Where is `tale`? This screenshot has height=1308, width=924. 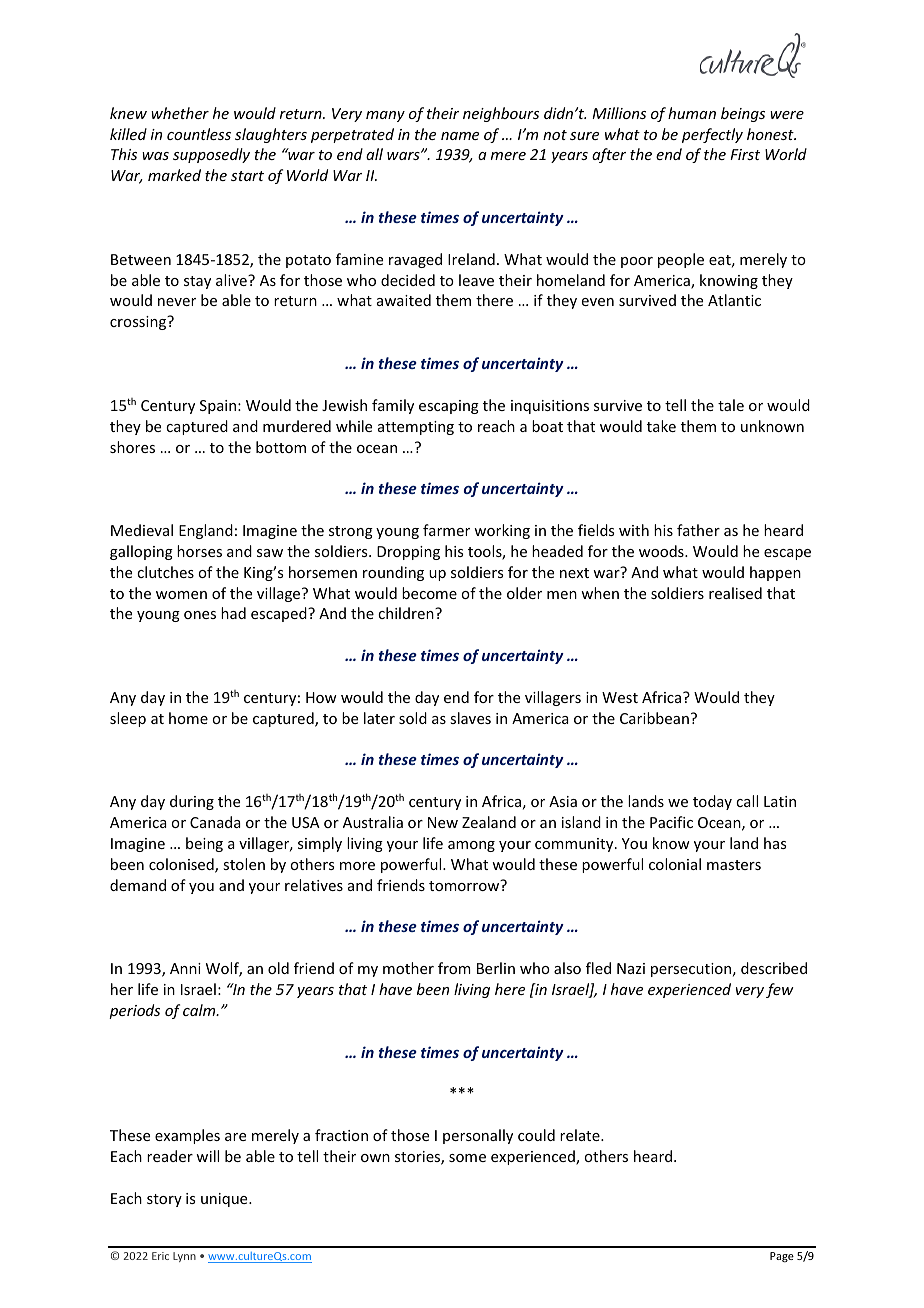 tale is located at coordinates (731, 405).
